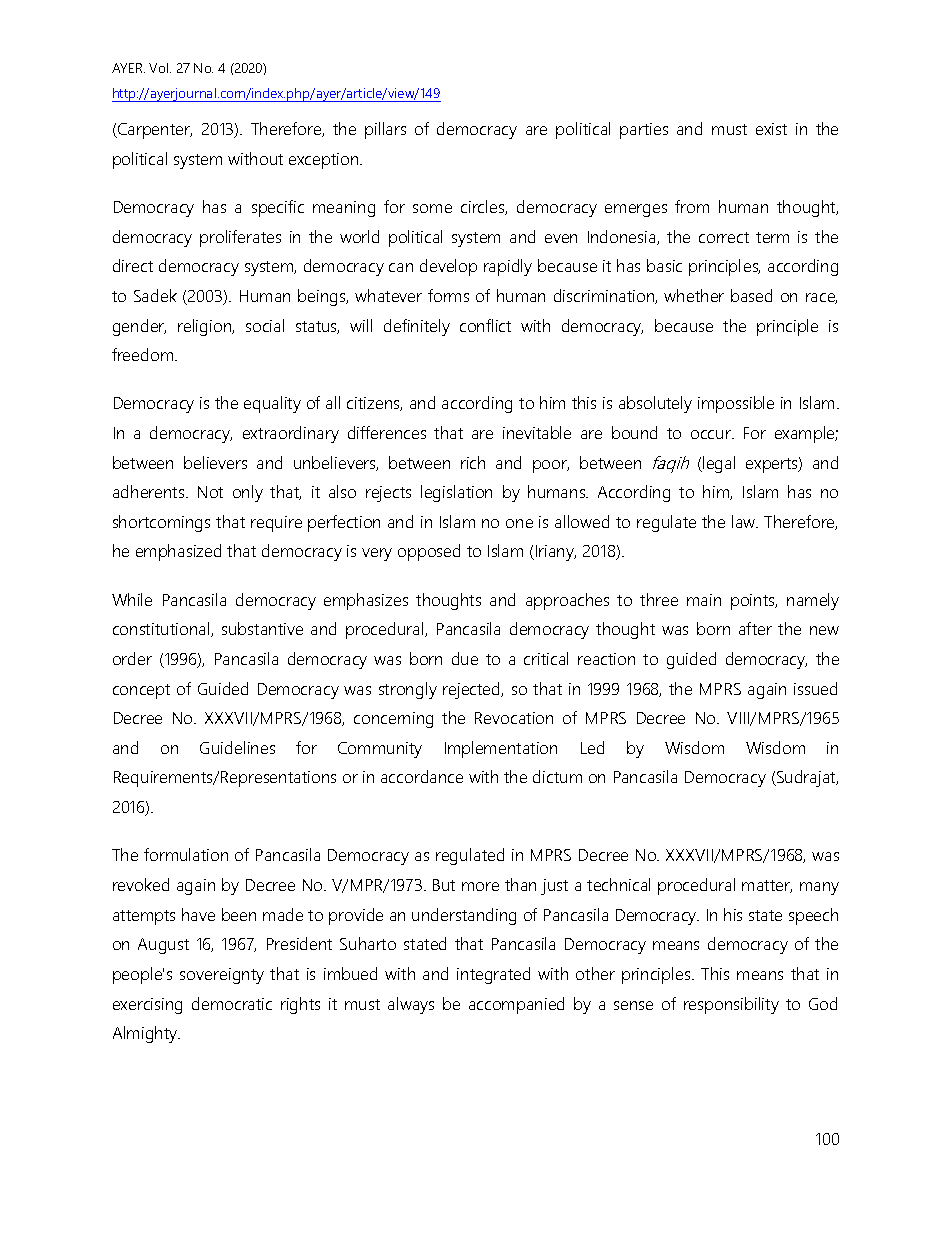 The height and width of the screenshot is (1233, 952). I want to click on Not, so click(210, 492).
